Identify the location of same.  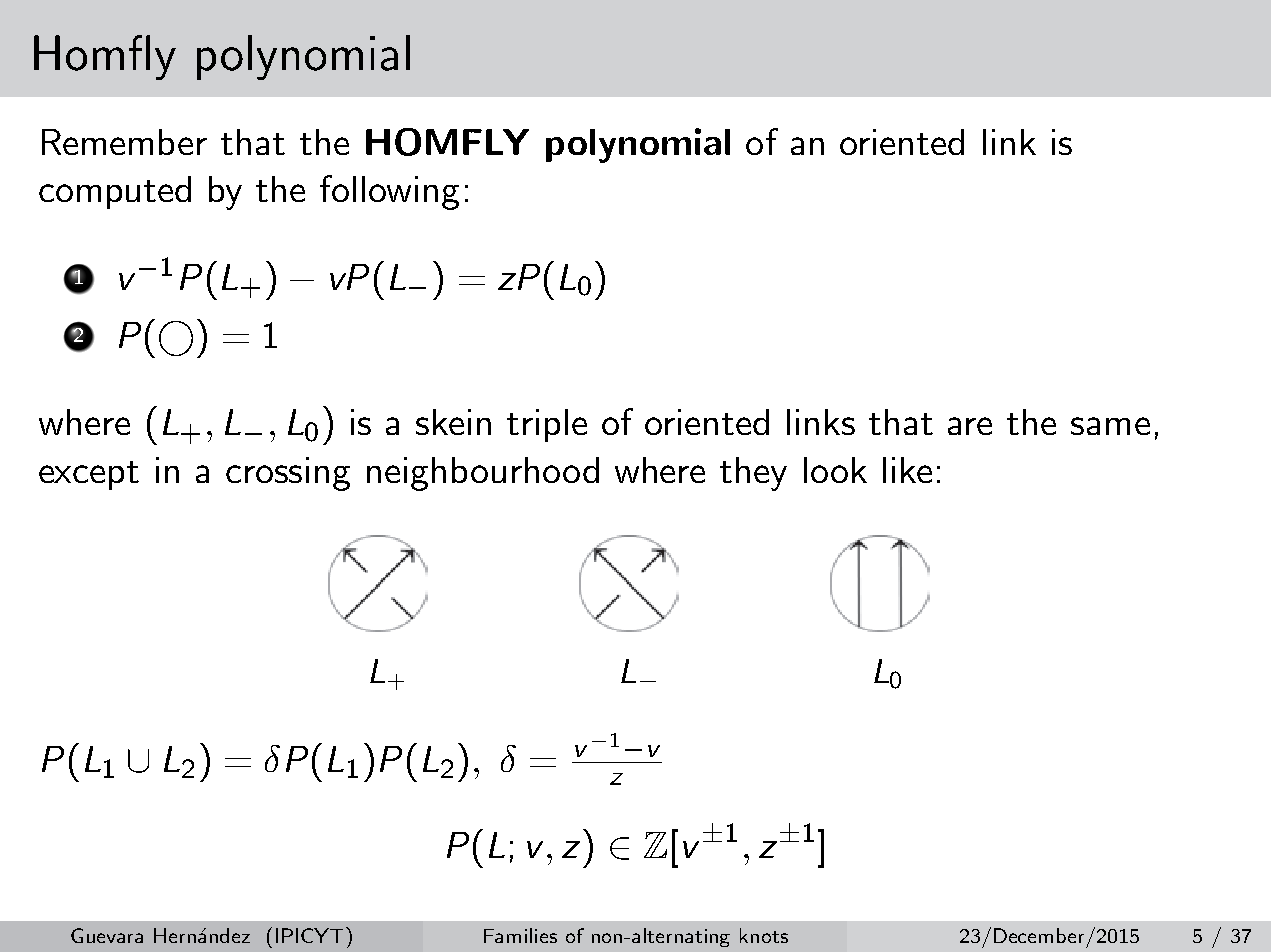
(1110, 426).
